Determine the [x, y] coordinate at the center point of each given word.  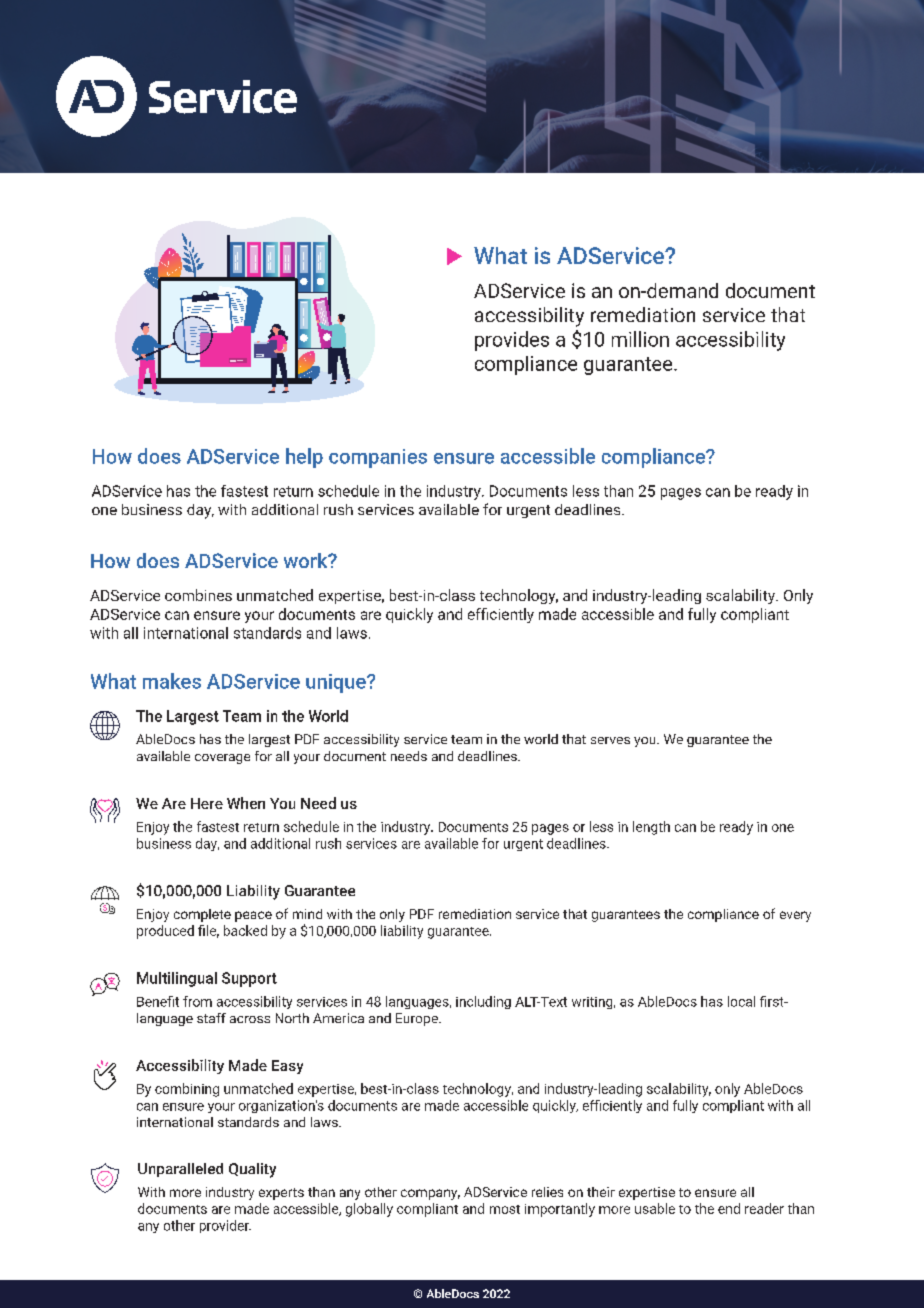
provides [512, 341]
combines [198, 595]
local [741, 1001]
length [651, 828]
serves [610, 740]
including [483, 1002]
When [246, 803]
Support [249, 979]
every [795, 916]
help [304, 458]
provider [225, 1226]
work [307, 560]
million [640, 339]
